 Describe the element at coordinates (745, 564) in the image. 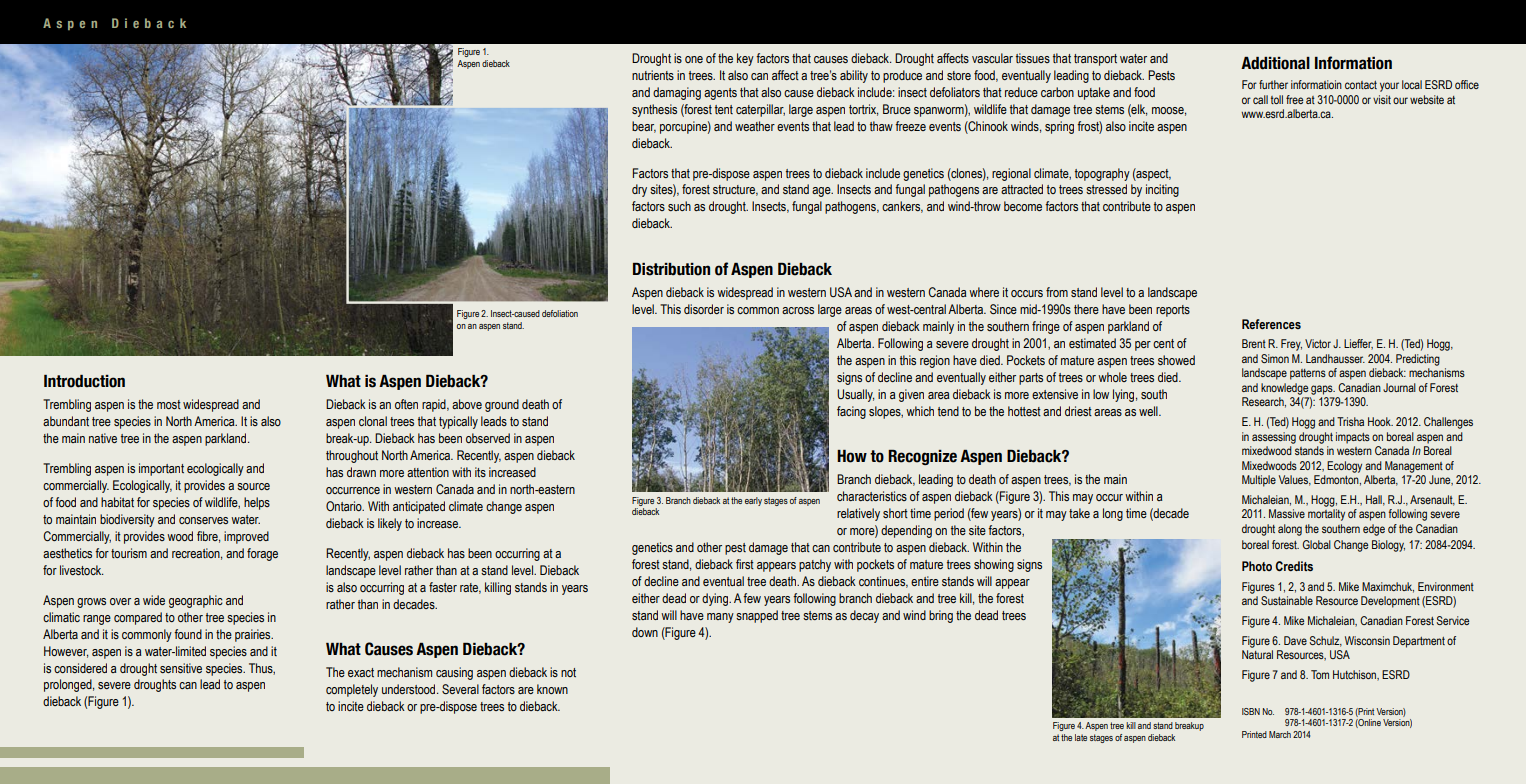

I see `first` at that location.
